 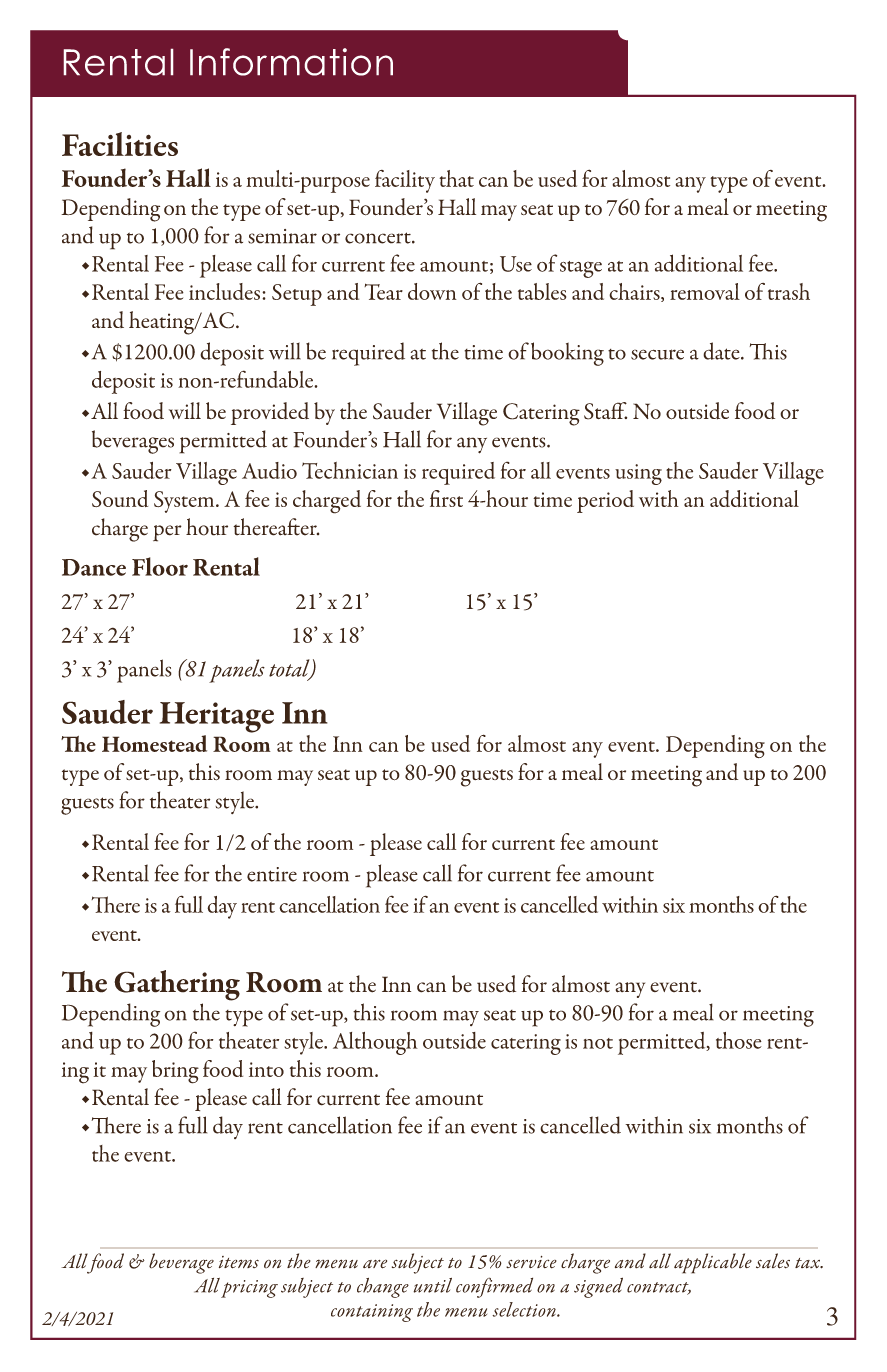 What do you see at coordinates (456, 178) in the document?
I see `that` at bounding box center [456, 178].
